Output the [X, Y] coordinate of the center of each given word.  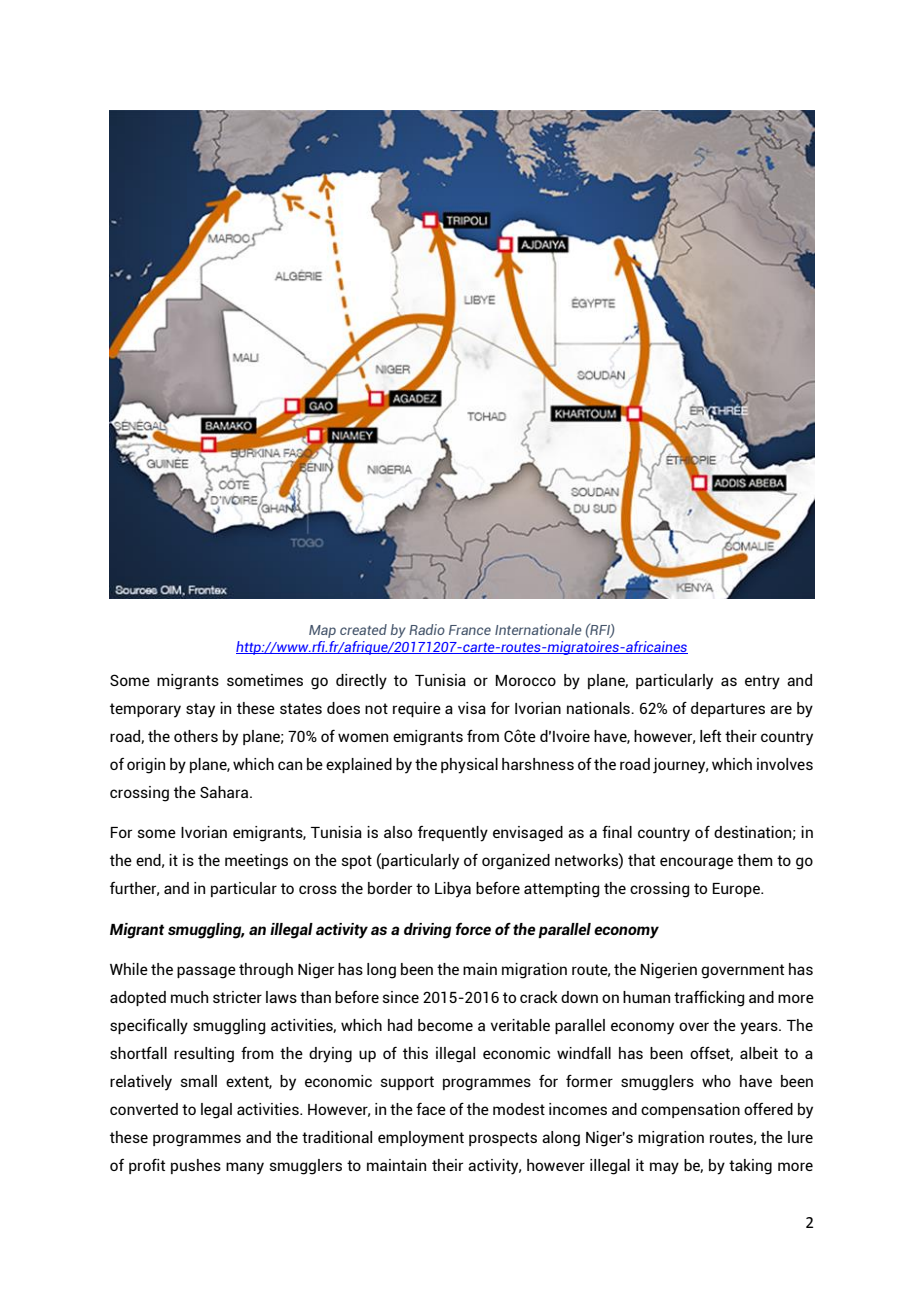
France [470, 630]
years [760, 1028]
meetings [256, 862]
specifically [149, 1027]
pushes [196, 1166]
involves [785, 764]
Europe [737, 890]
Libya [453, 890]
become [445, 1025]
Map [322, 631]
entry [762, 682]
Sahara [225, 792]
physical [469, 766]
